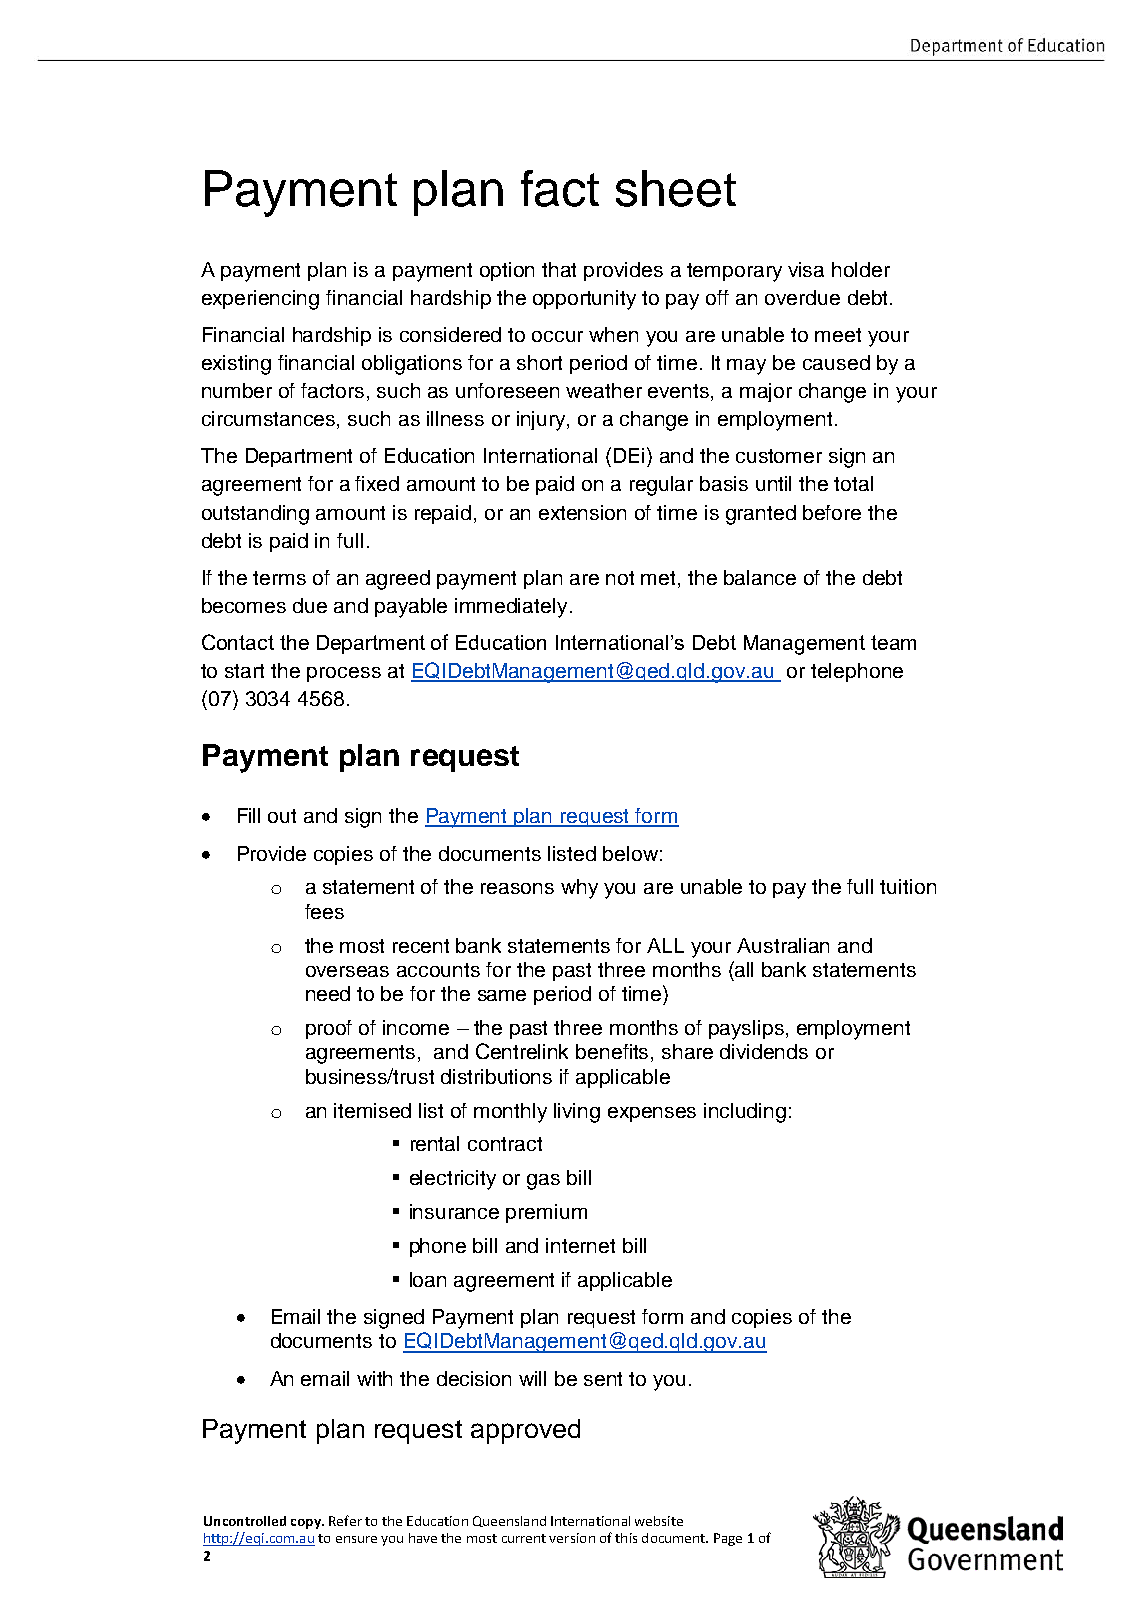  What do you see at coordinates (279, 578) in the document?
I see `terms` at bounding box center [279, 578].
